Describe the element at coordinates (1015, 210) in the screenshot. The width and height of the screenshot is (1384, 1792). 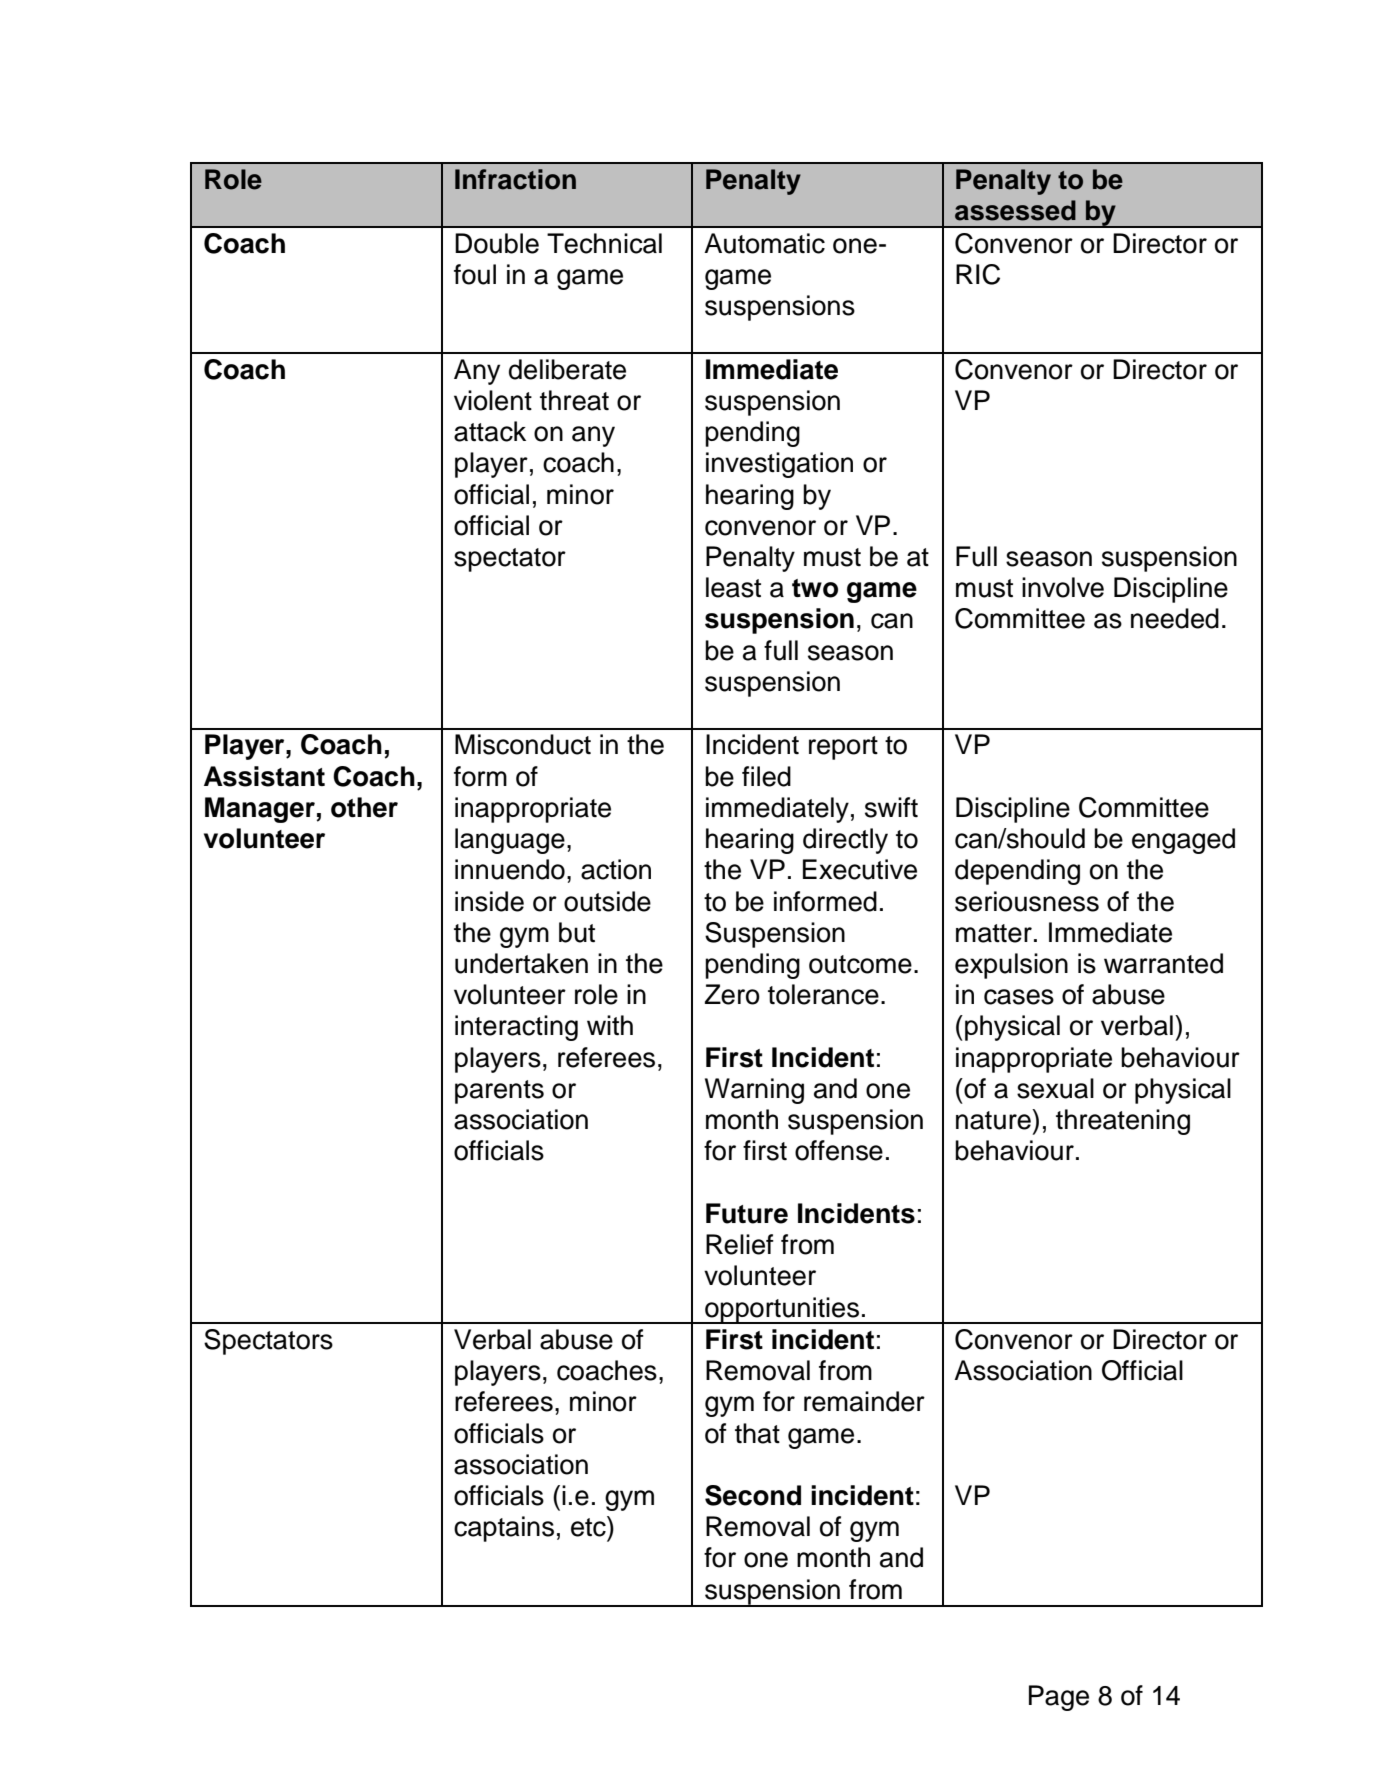
I see `assessed` at that location.
